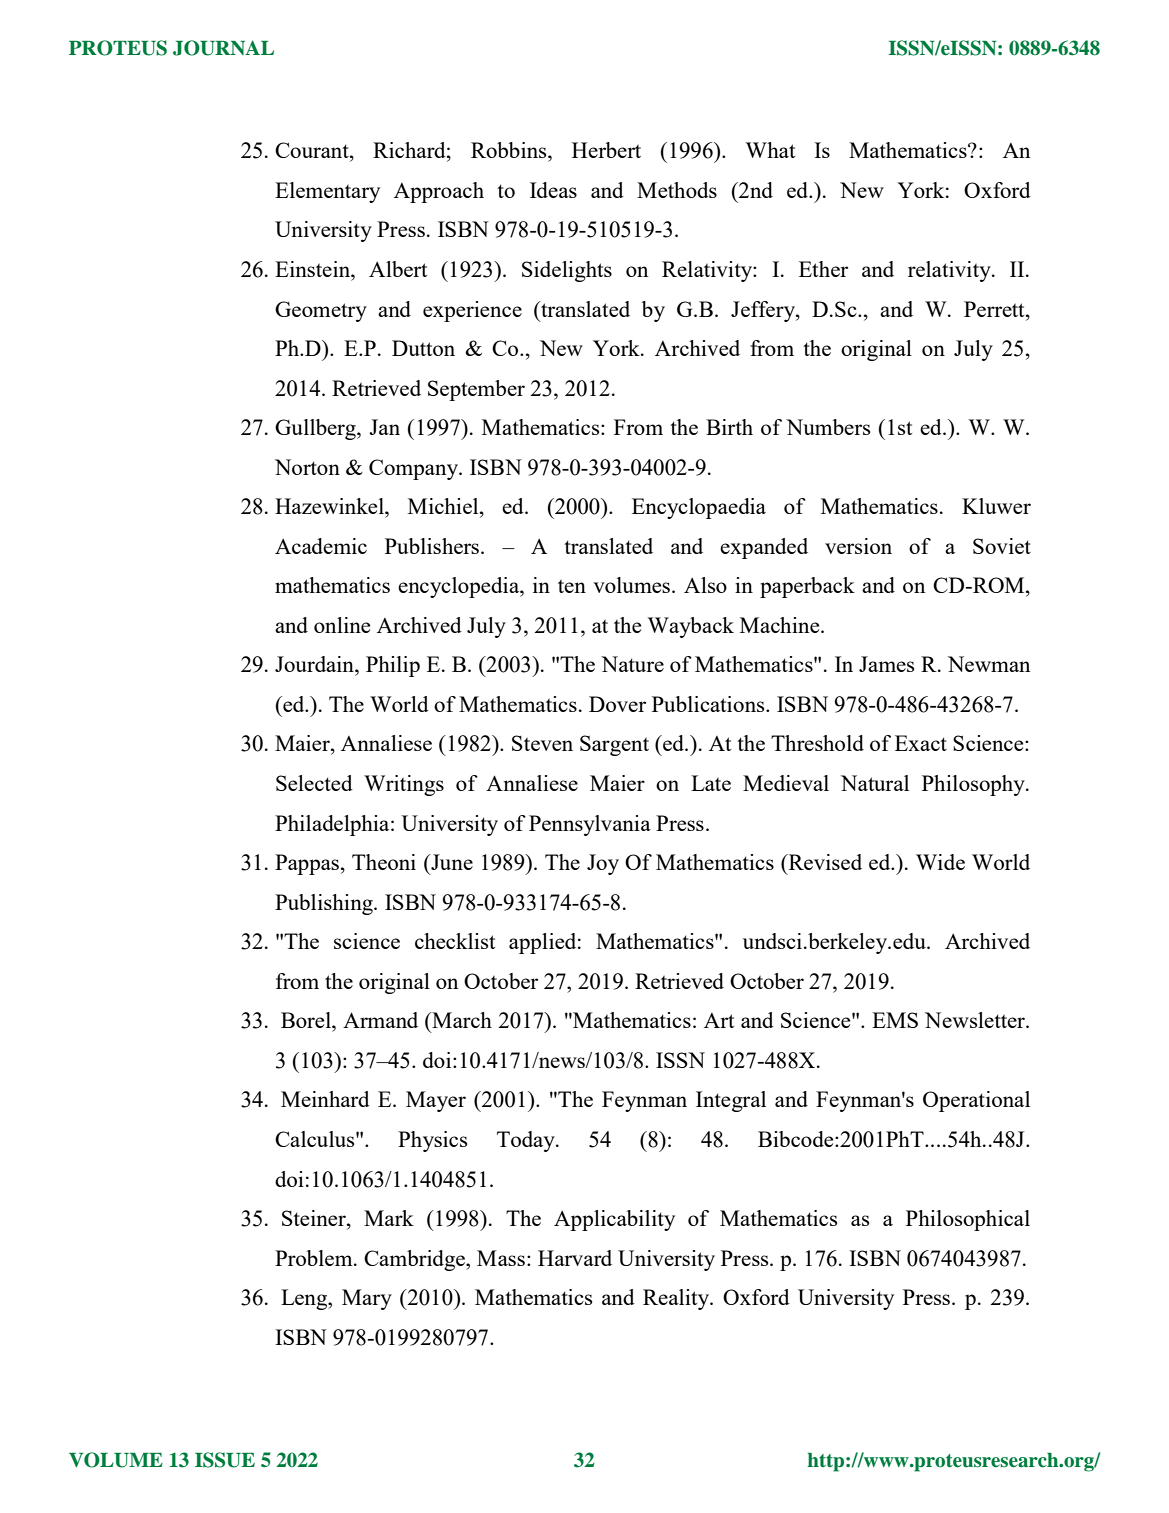 This screenshot has width=1169, height=1513. Describe the element at coordinates (307, 467) in the screenshot. I see `Norton` at that location.
